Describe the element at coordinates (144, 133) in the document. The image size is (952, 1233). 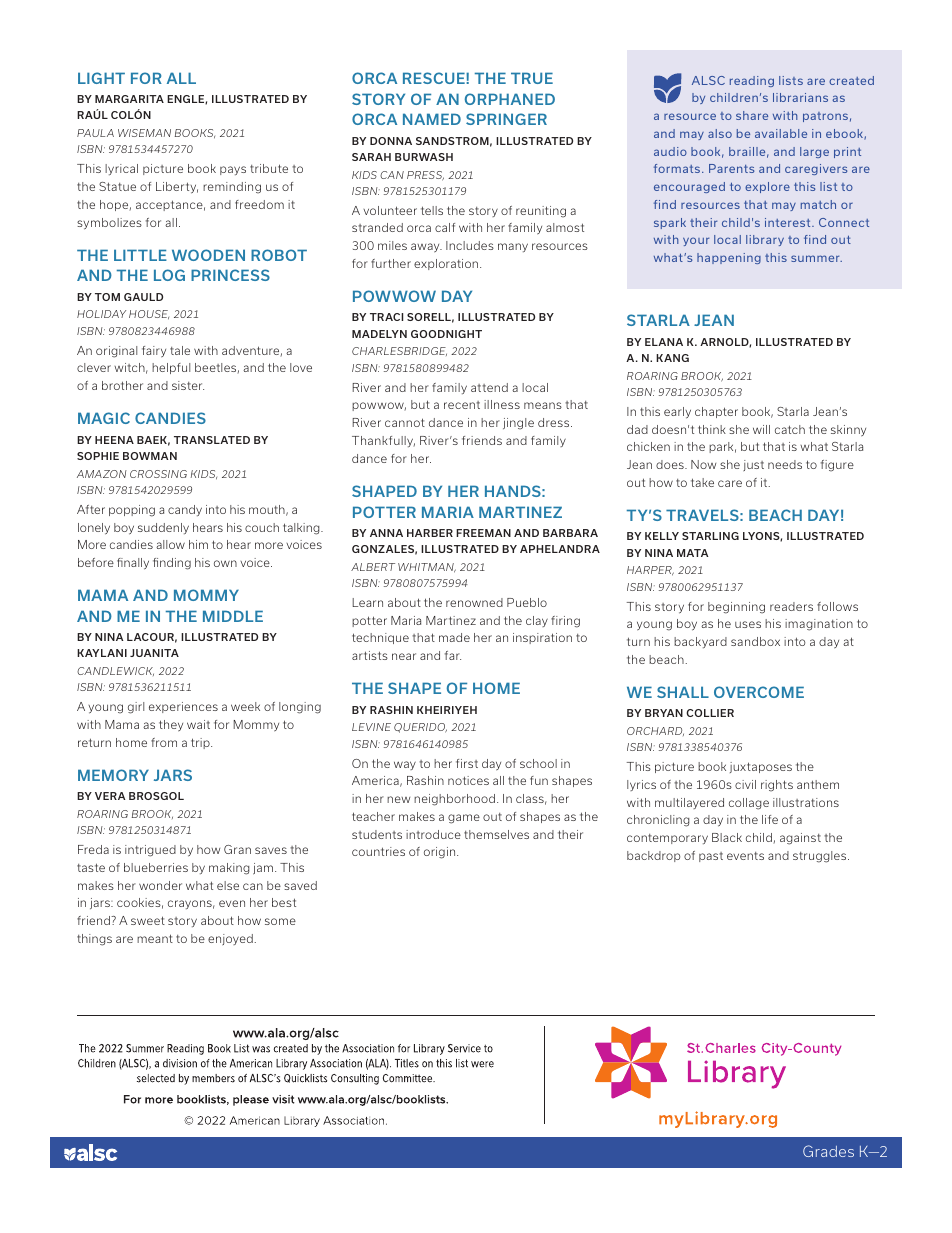
I see `WISEMAN` at that location.
